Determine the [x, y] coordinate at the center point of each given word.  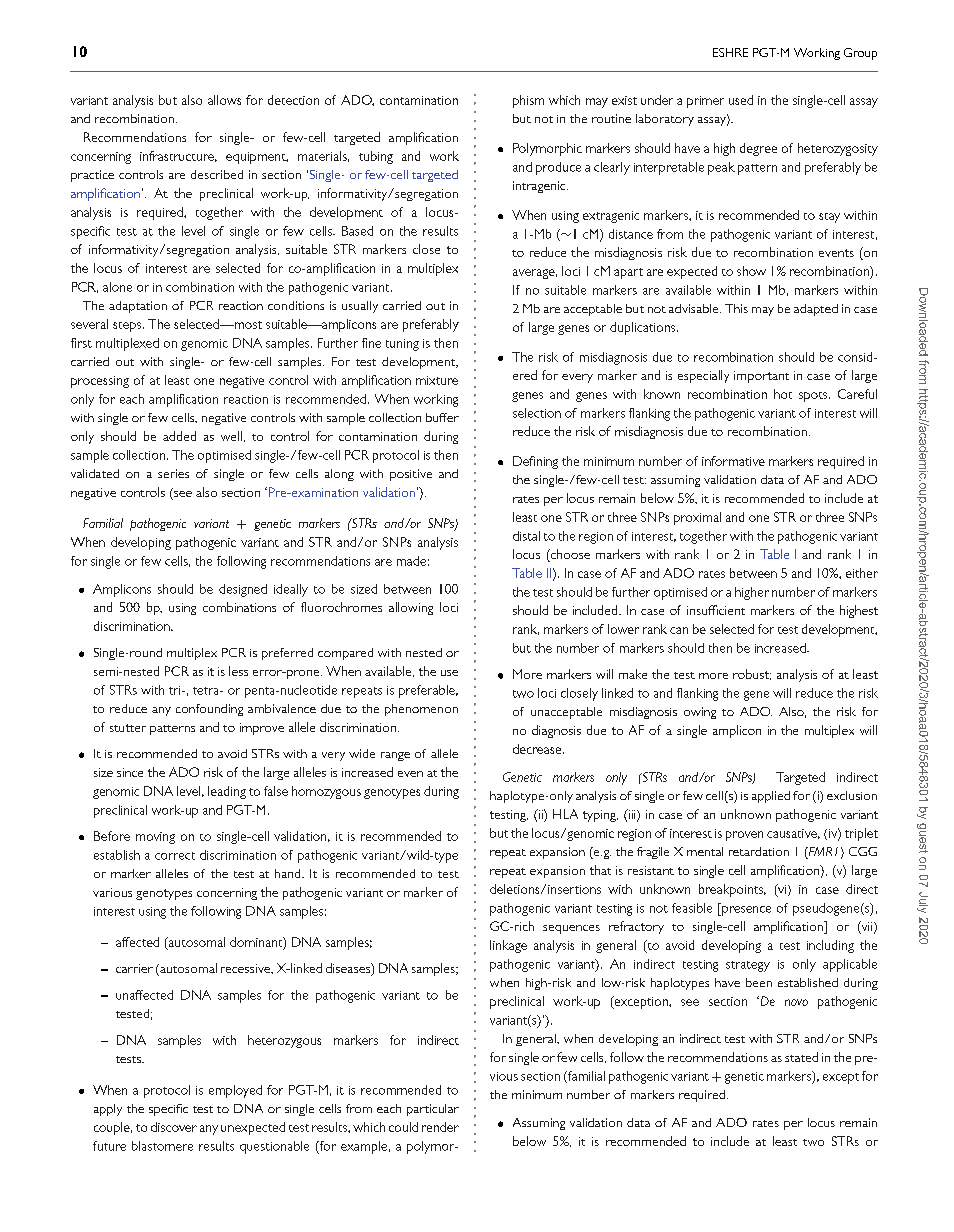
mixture [437, 380]
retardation [759, 851]
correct [175, 856]
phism [528, 101]
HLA [565, 814]
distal [526, 536]
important [761, 377]
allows [224, 100]
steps [128, 327]
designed [243, 590]
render [440, 1127]
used [741, 100]
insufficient [716, 610]
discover [174, 1127]
